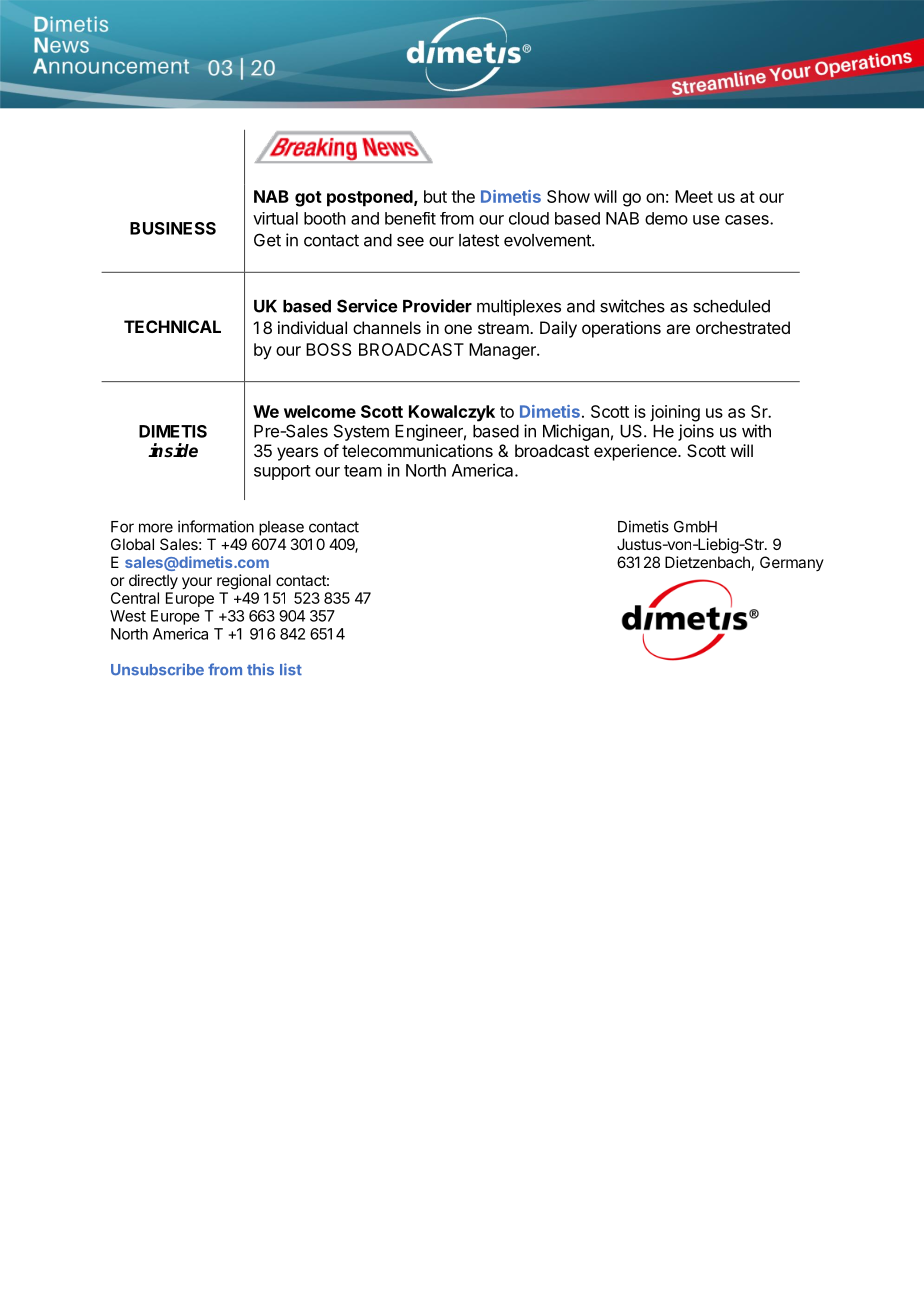 This page has height=1308, width=924. Describe the element at coordinates (503, 351) in the page. I see `Manager` at that location.
